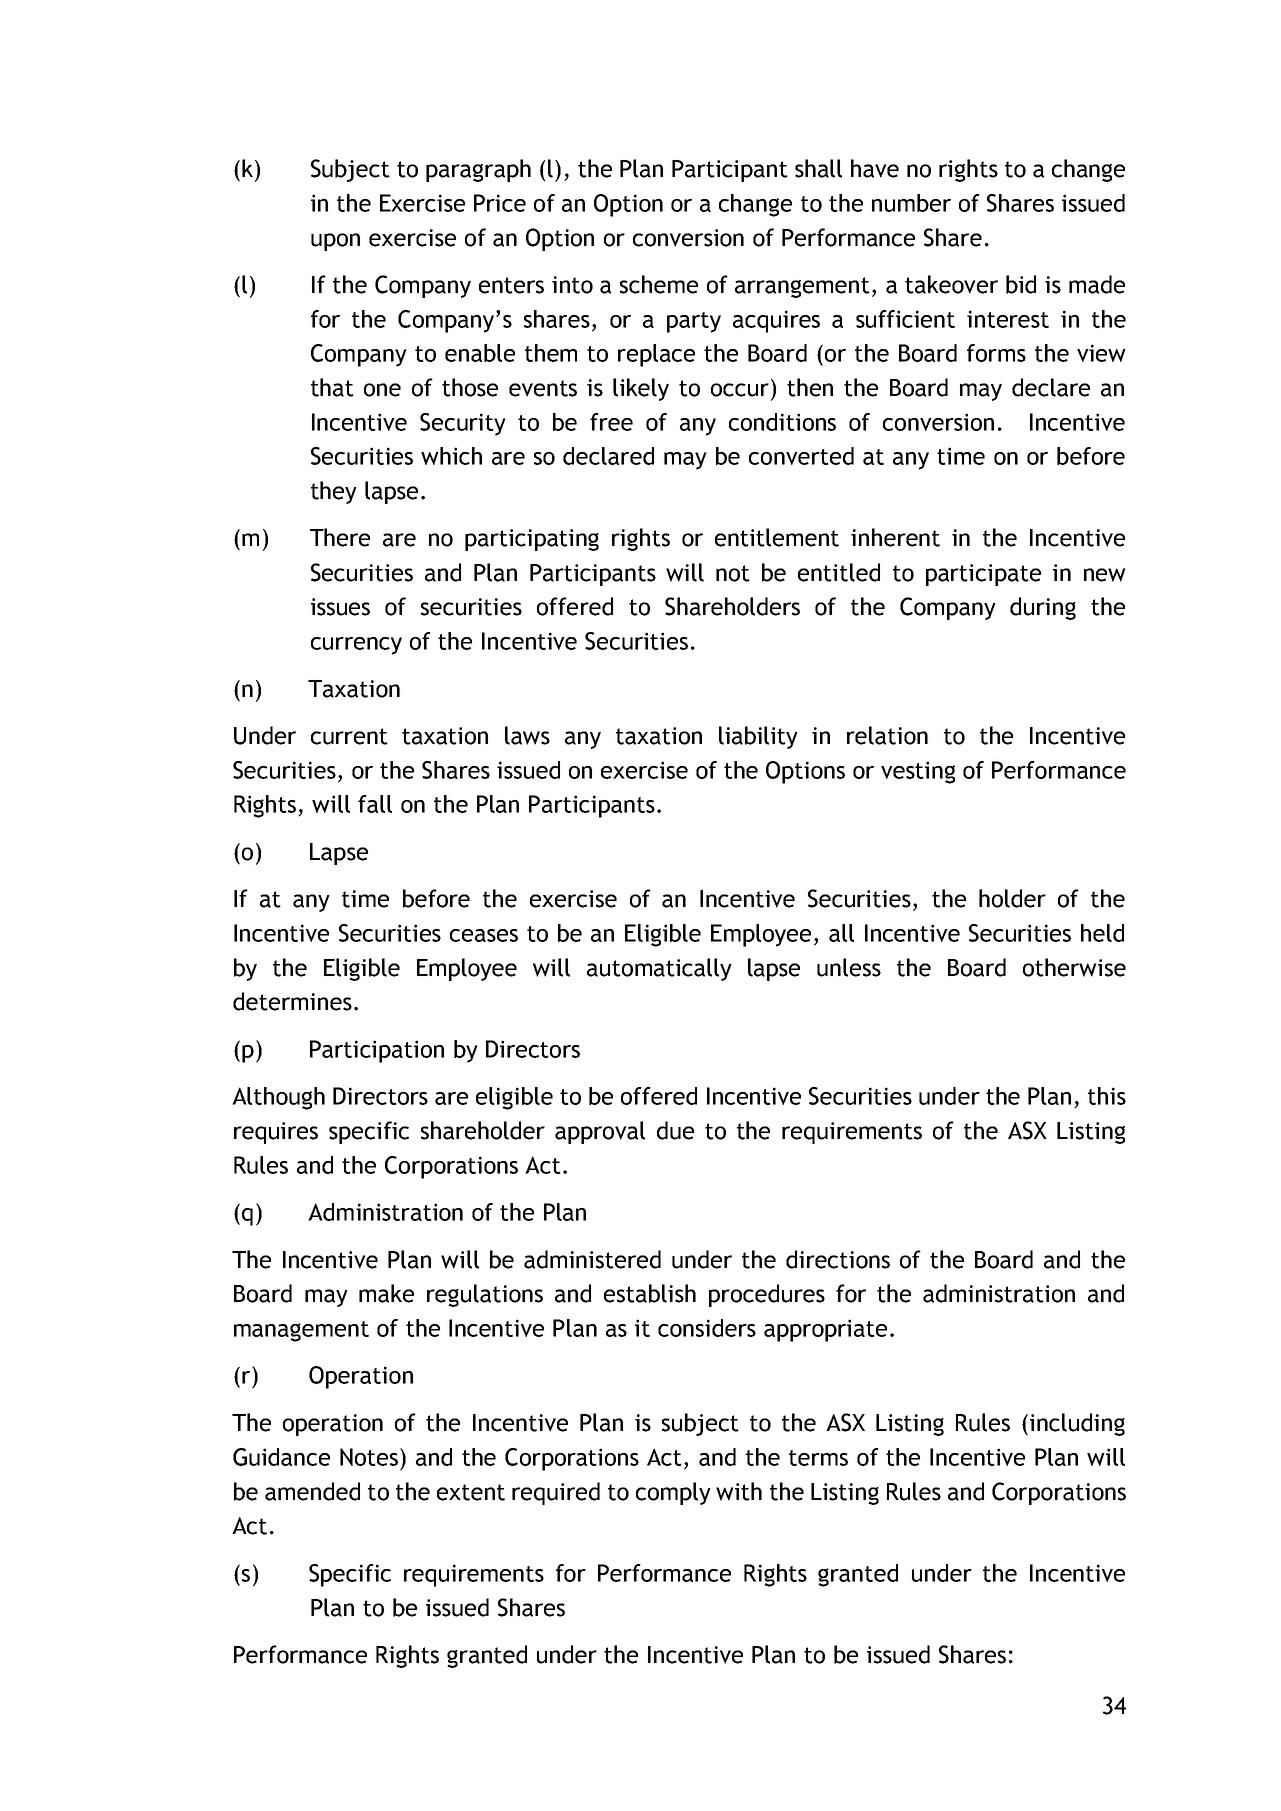  I want to click on scheme, so click(659, 284).
